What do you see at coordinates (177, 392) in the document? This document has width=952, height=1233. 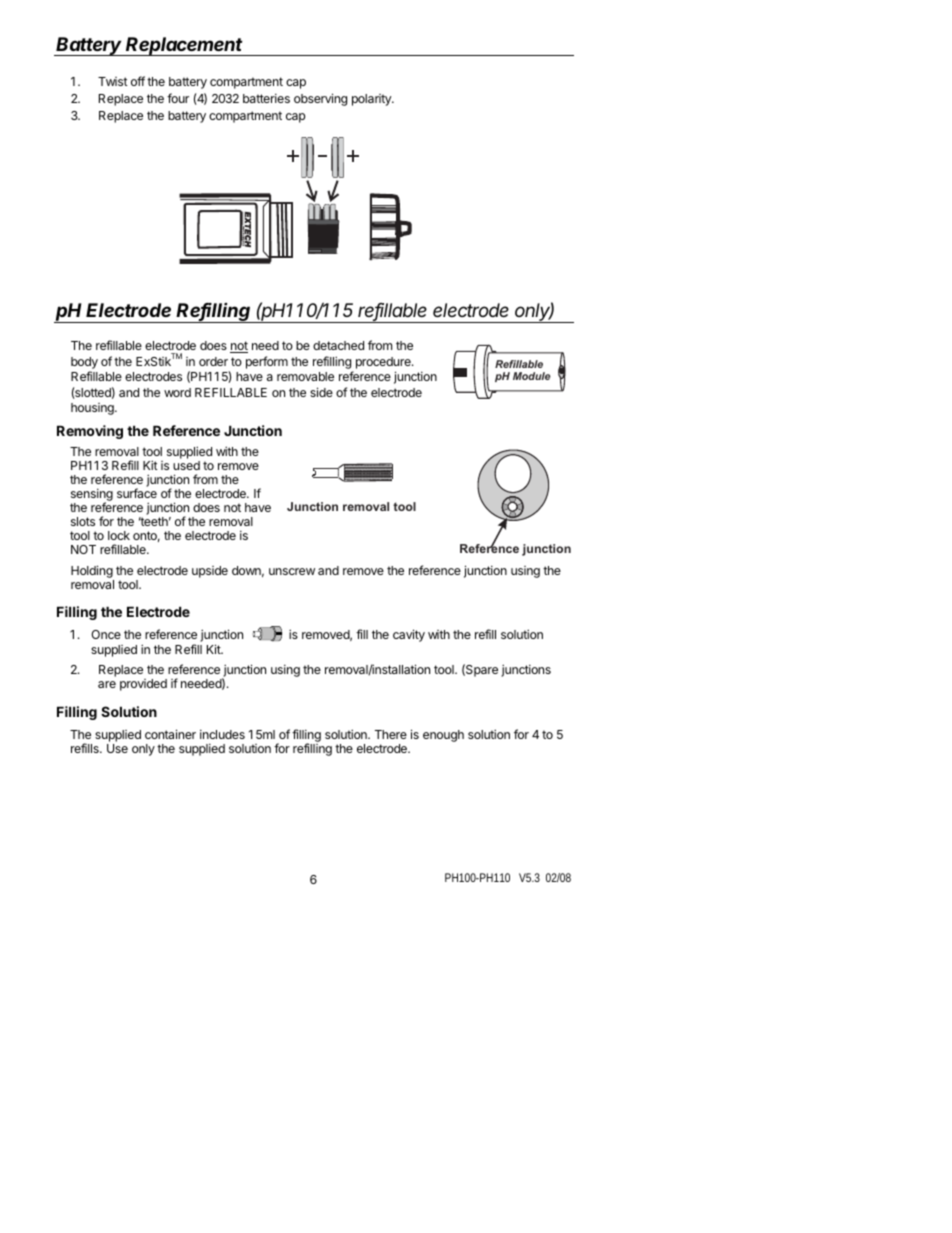 I see `word` at bounding box center [177, 392].
